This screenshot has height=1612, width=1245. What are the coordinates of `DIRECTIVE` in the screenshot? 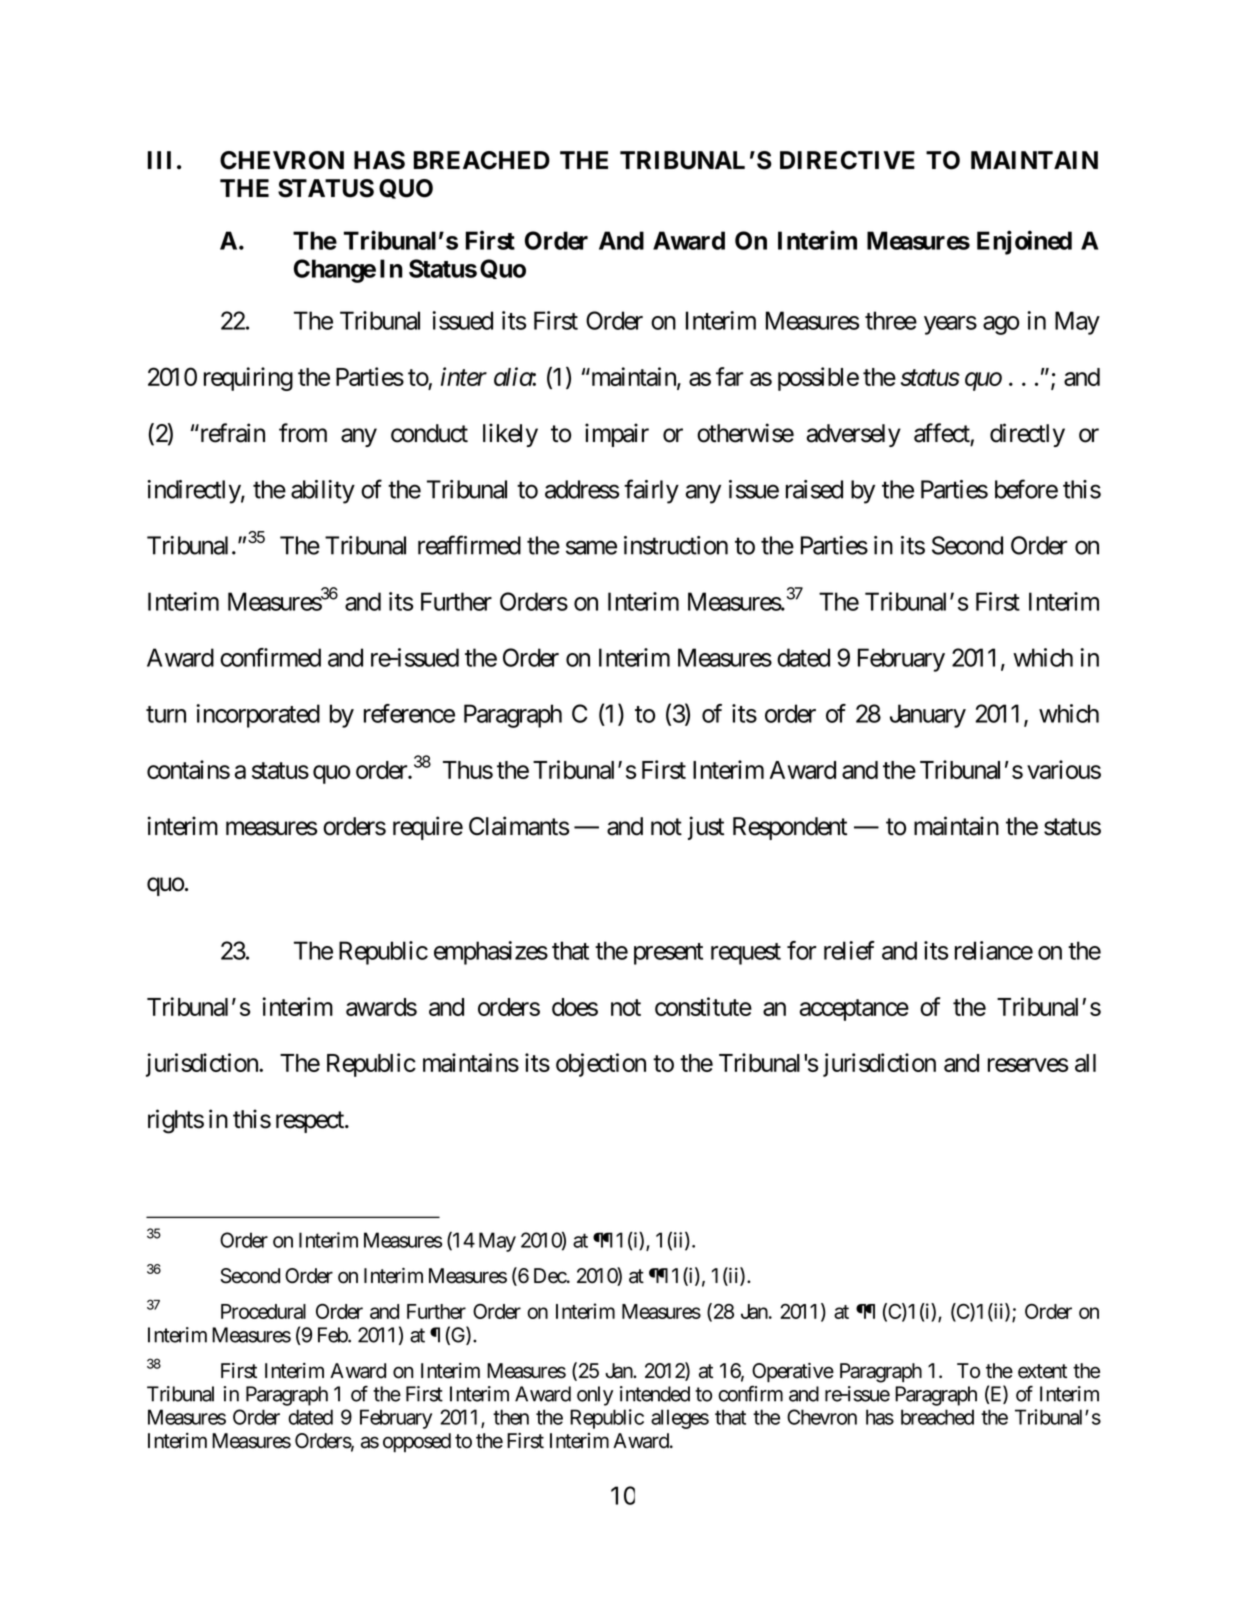 It's located at (847, 160).
